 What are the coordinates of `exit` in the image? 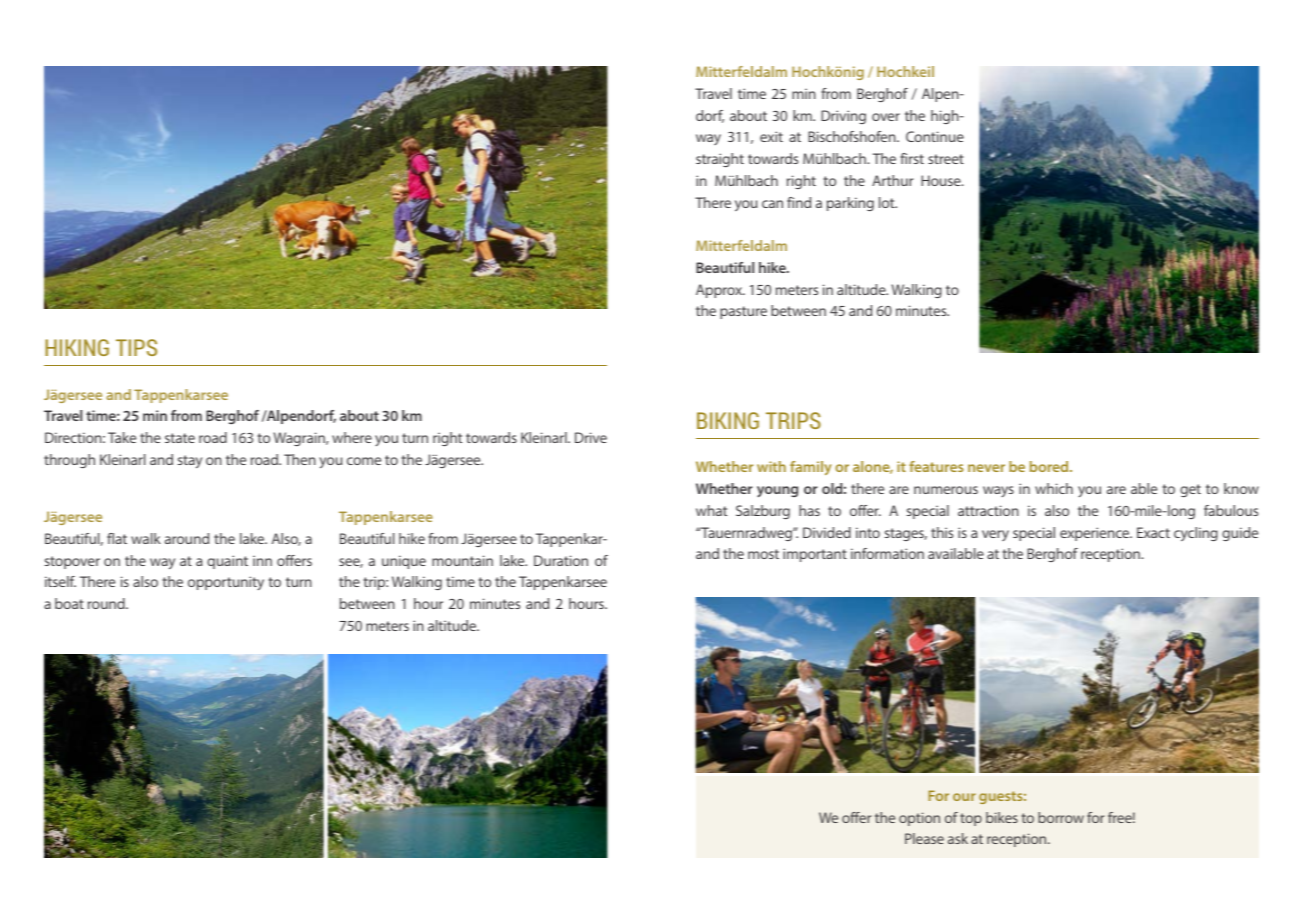 It's located at (771, 136).
